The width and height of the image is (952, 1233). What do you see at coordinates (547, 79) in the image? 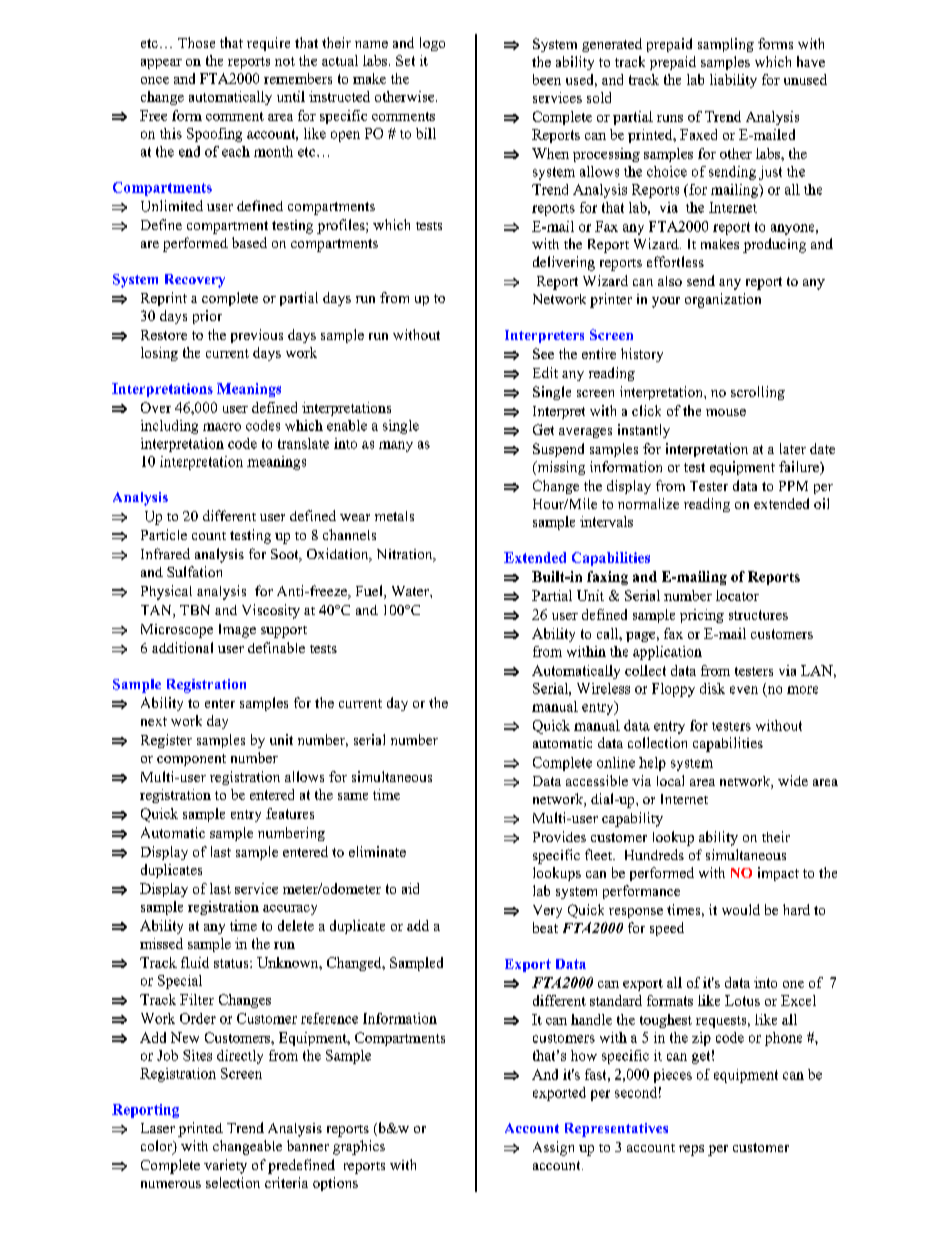
I see `been` at bounding box center [547, 79].
